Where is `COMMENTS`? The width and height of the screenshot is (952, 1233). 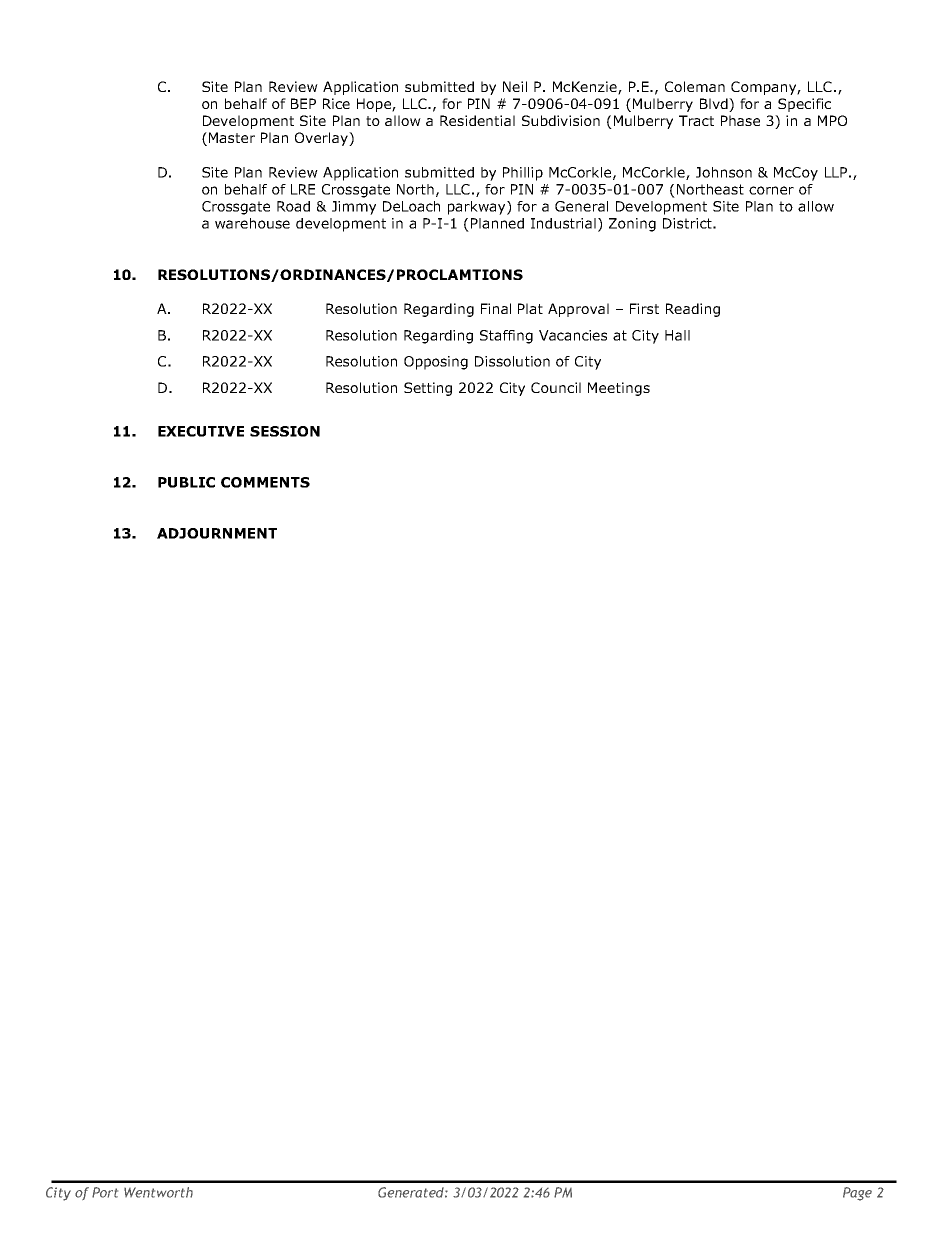
COMMENTS is located at coordinates (265, 482).
